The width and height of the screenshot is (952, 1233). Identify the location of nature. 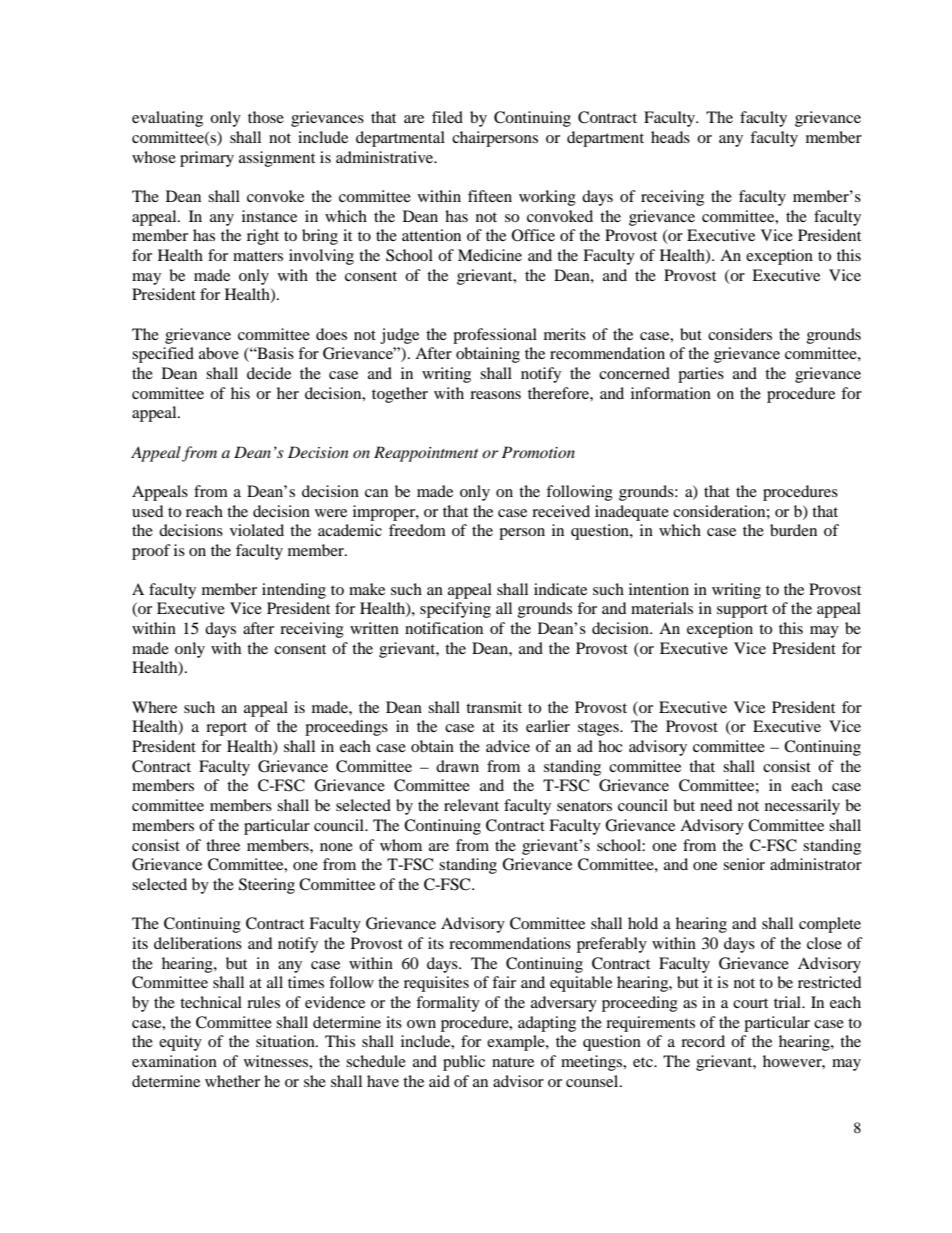
(513, 1062).
